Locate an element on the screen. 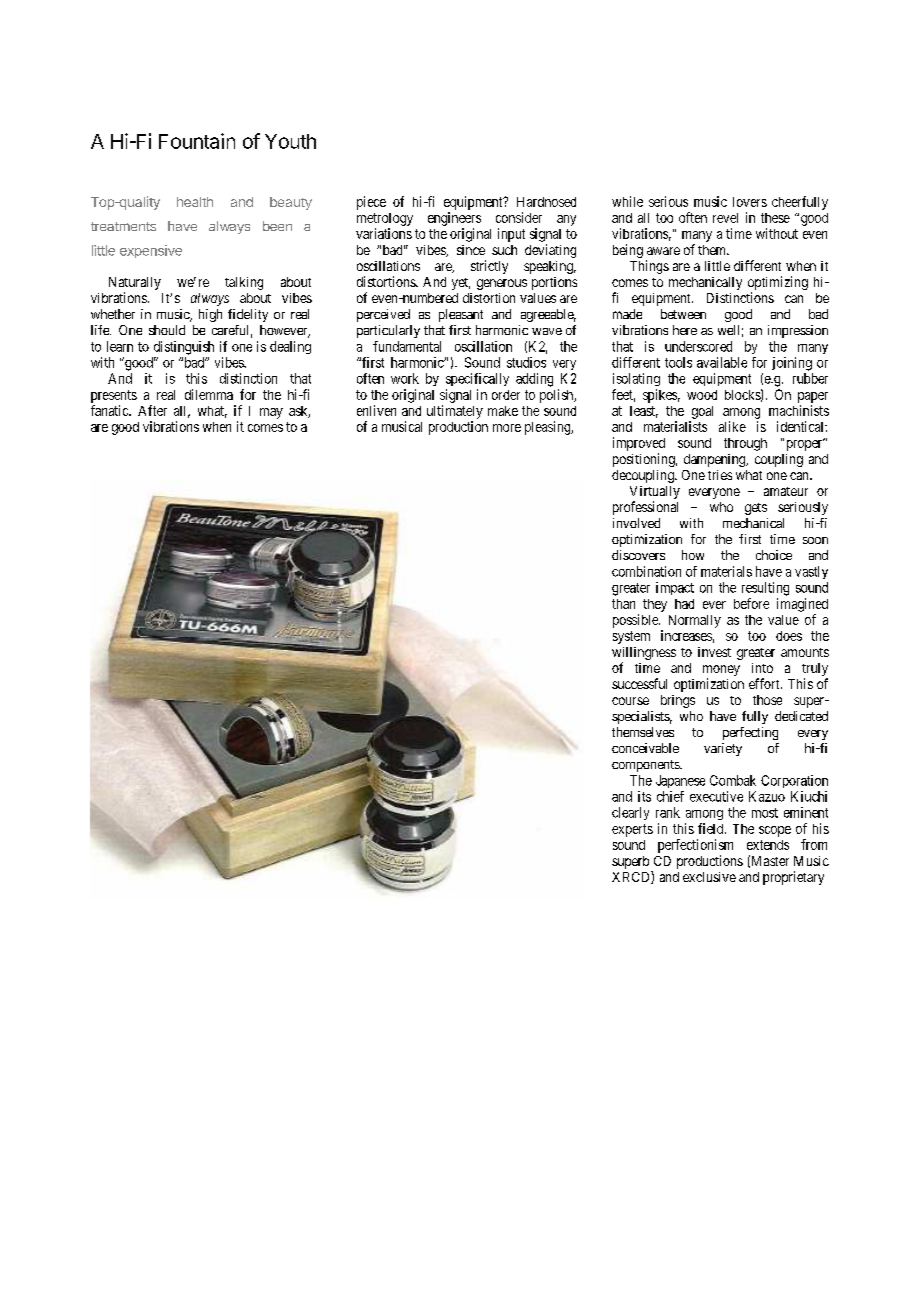 The height and width of the screenshot is (1308, 924). After is located at coordinates (152, 410).
